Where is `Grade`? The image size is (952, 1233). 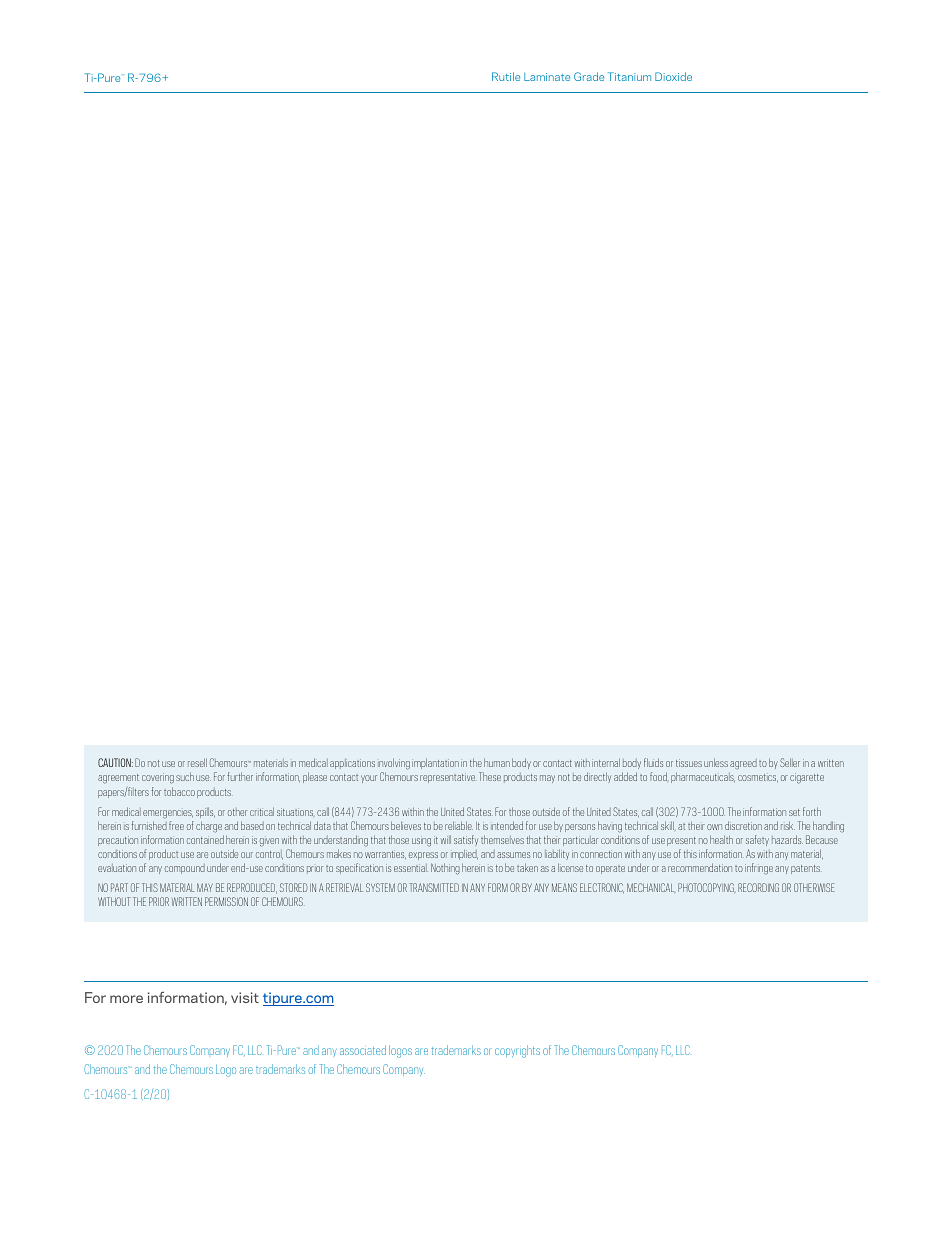 Grade is located at coordinates (589, 76).
